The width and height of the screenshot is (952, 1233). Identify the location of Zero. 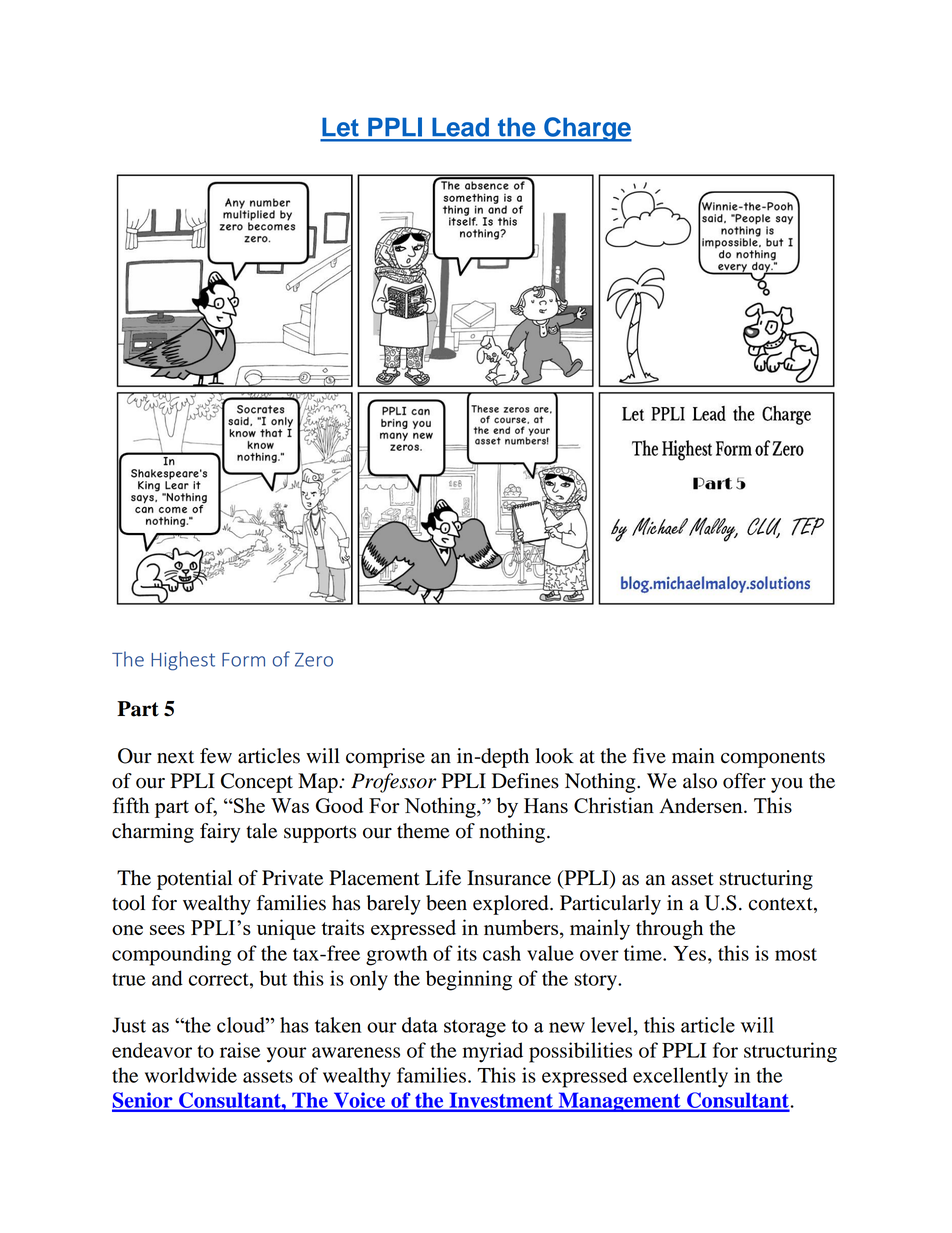
(314, 660).
